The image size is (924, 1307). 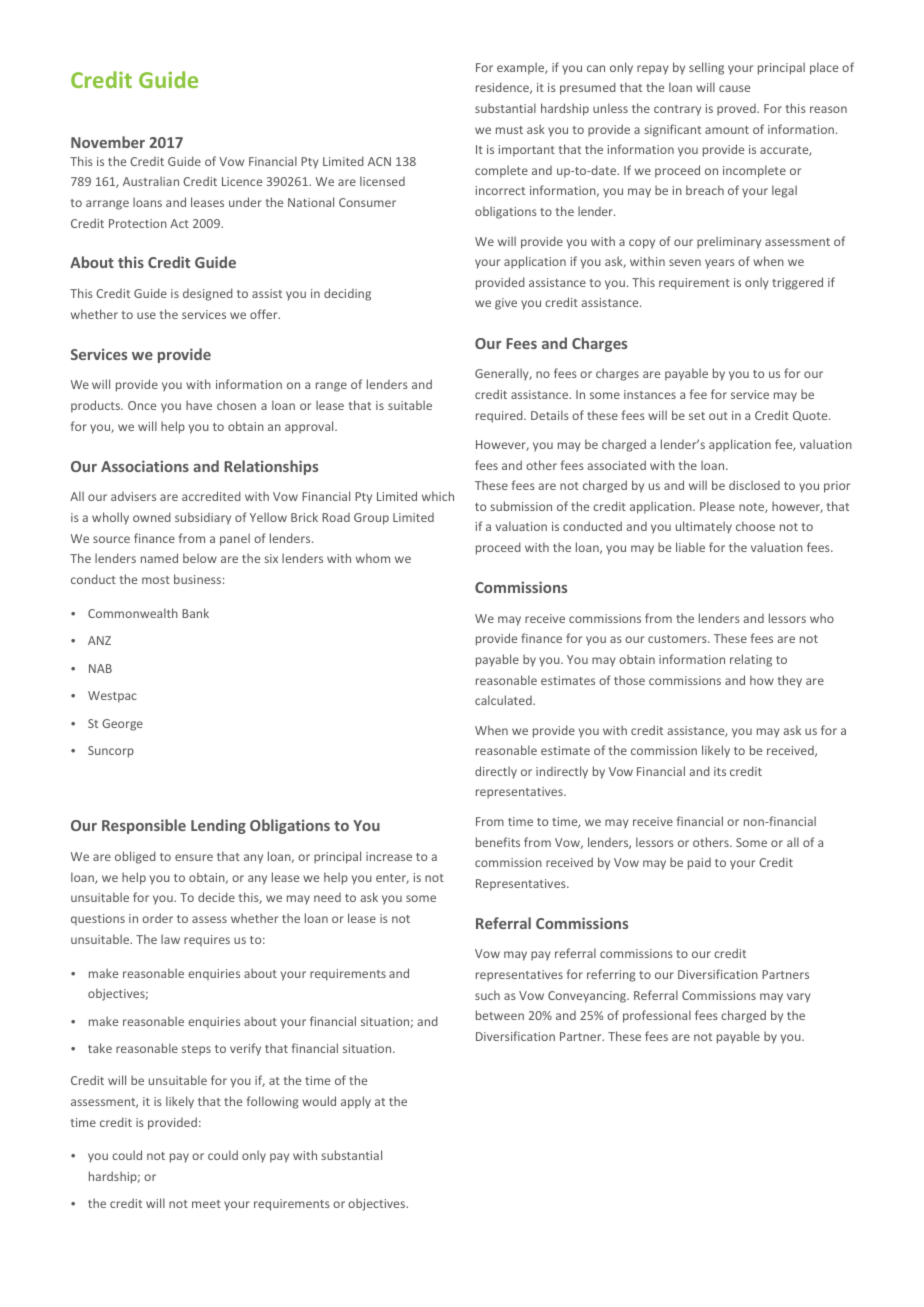 What do you see at coordinates (170, 939) in the page?
I see `law` at bounding box center [170, 939].
